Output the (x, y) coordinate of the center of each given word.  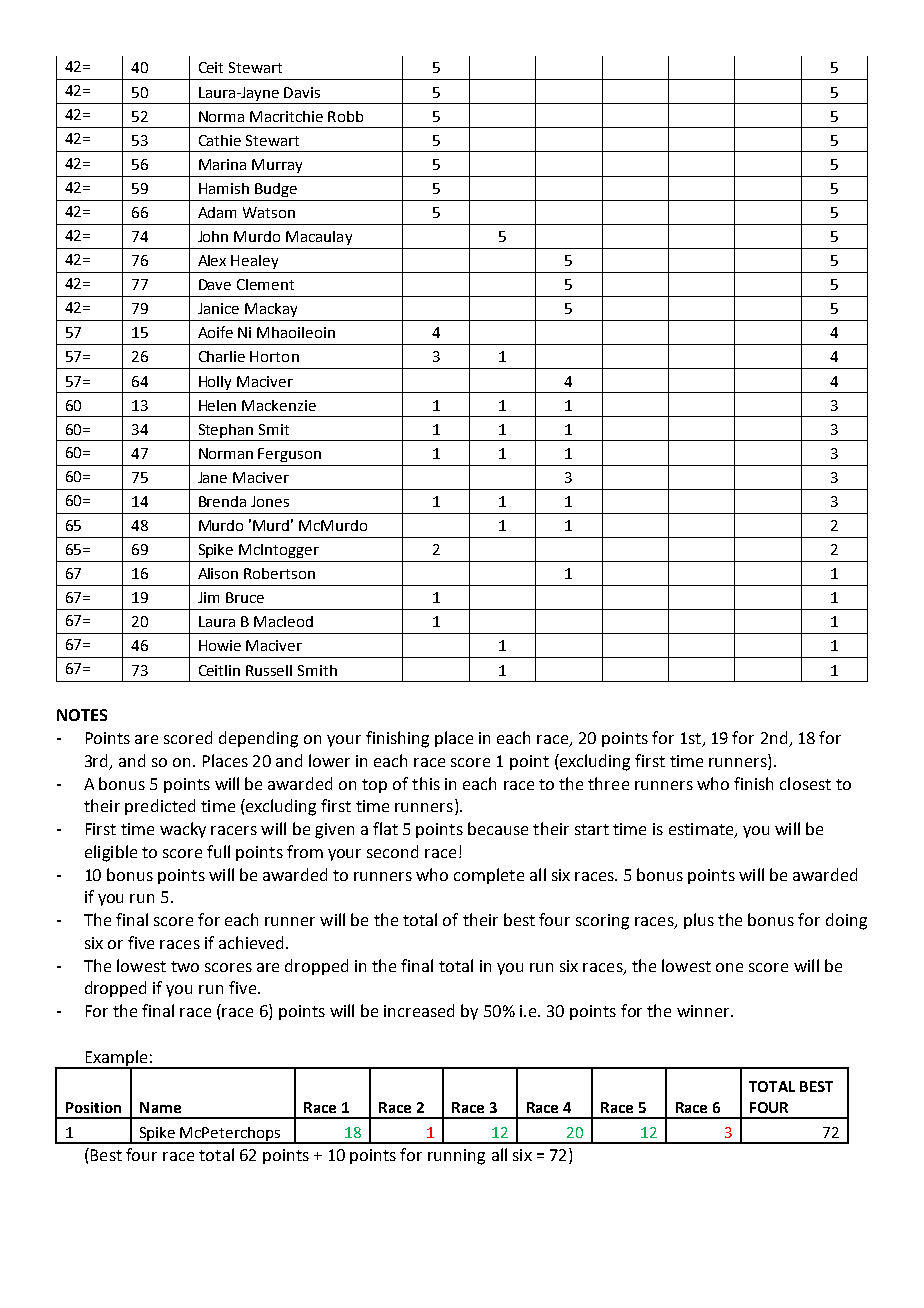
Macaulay (319, 238)
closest (805, 783)
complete (489, 876)
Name (160, 1107)
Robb (345, 116)
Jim (208, 597)
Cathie (220, 140)
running (456, 1157)
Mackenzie (279, 405)
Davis (302, 92)
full (218, 851)
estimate (702, 830)
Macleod (283, 621)
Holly (215, 383)
